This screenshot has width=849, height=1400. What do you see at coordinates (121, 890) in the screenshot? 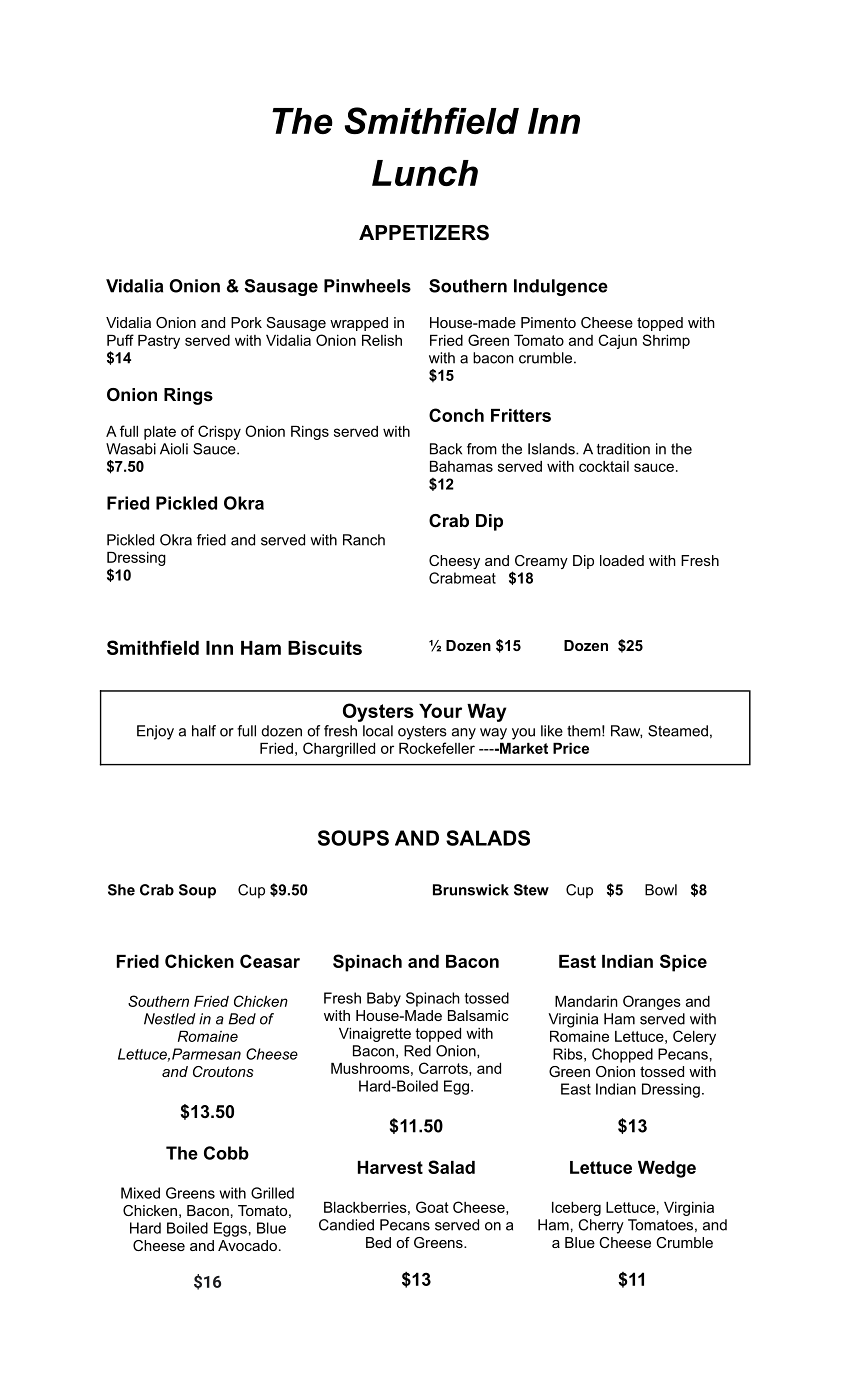
I see `She` at bounding box center [121, 890].
